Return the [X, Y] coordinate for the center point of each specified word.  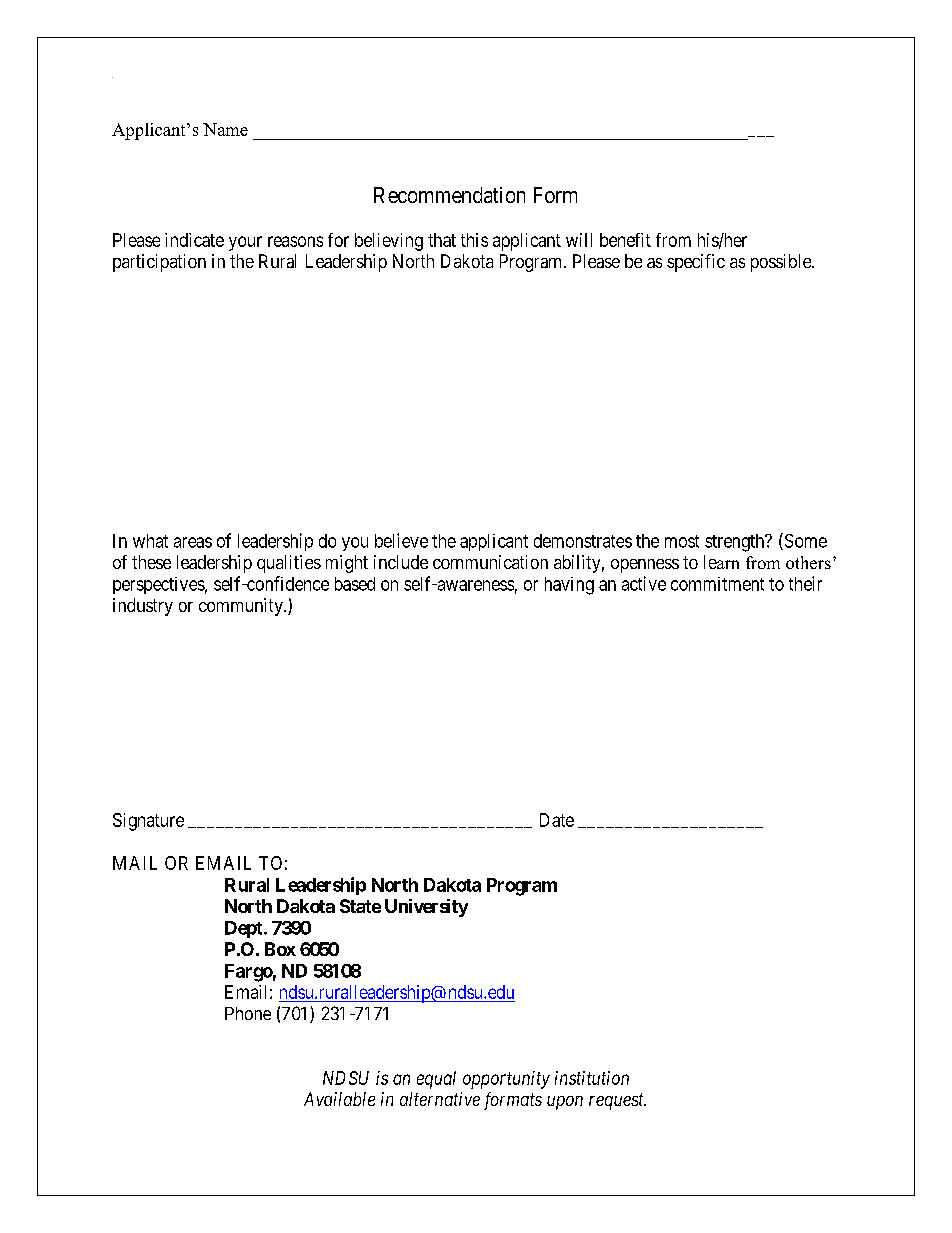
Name [225, 129]
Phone [248, 1013]
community [242, 607]
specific [696, 263]
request [617, 1101]
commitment [717, 584]
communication [490, 562]
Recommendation [449, 195]
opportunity [506, 1080]
